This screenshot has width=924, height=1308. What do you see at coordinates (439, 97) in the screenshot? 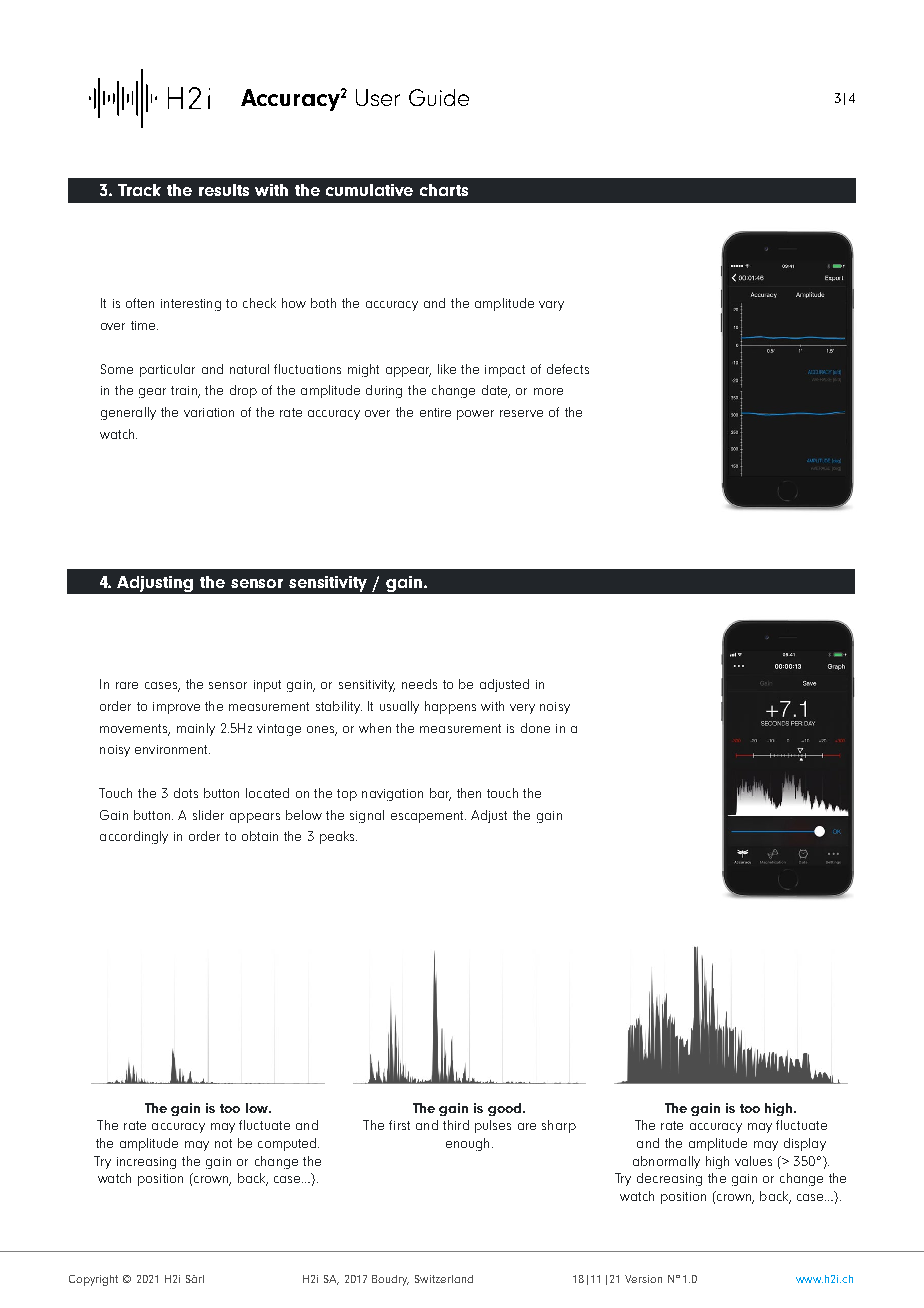
I see `Guide` at bounding box center [439, 97].
